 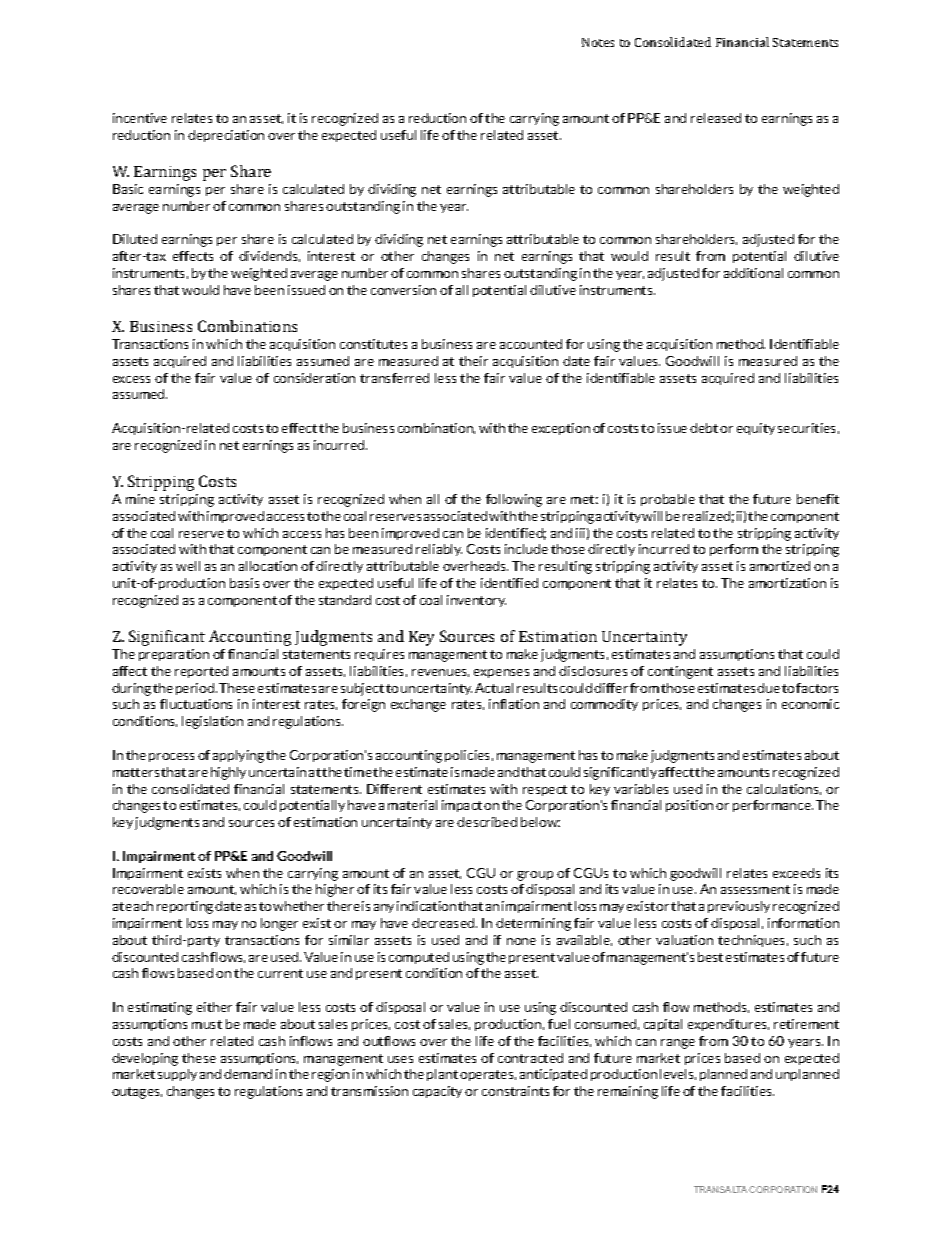 I want to click on amortized, so click(x=780, y=566).
